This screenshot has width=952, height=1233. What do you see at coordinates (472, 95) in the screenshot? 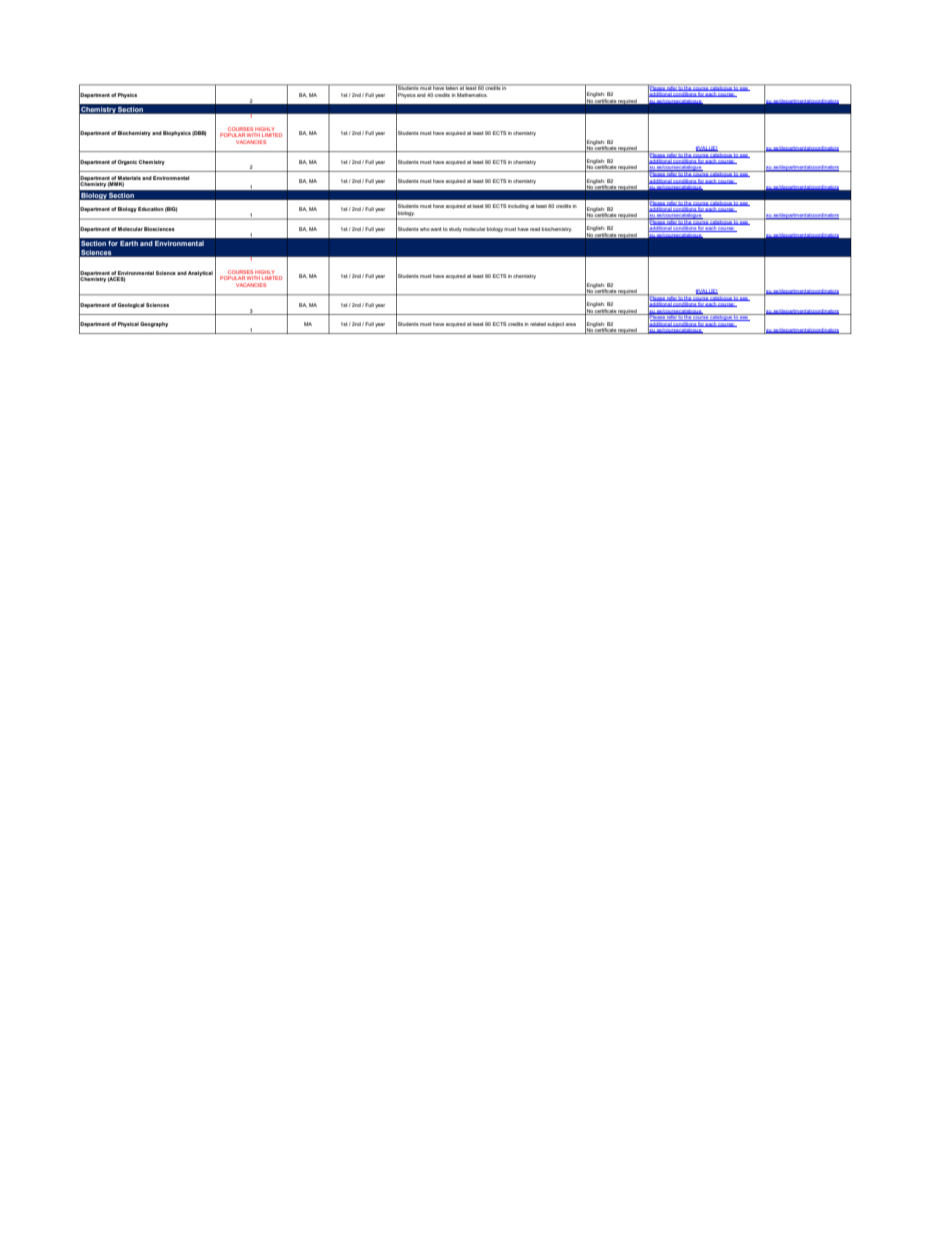
I see `Mathematics` at bounding box center [472, 95].
